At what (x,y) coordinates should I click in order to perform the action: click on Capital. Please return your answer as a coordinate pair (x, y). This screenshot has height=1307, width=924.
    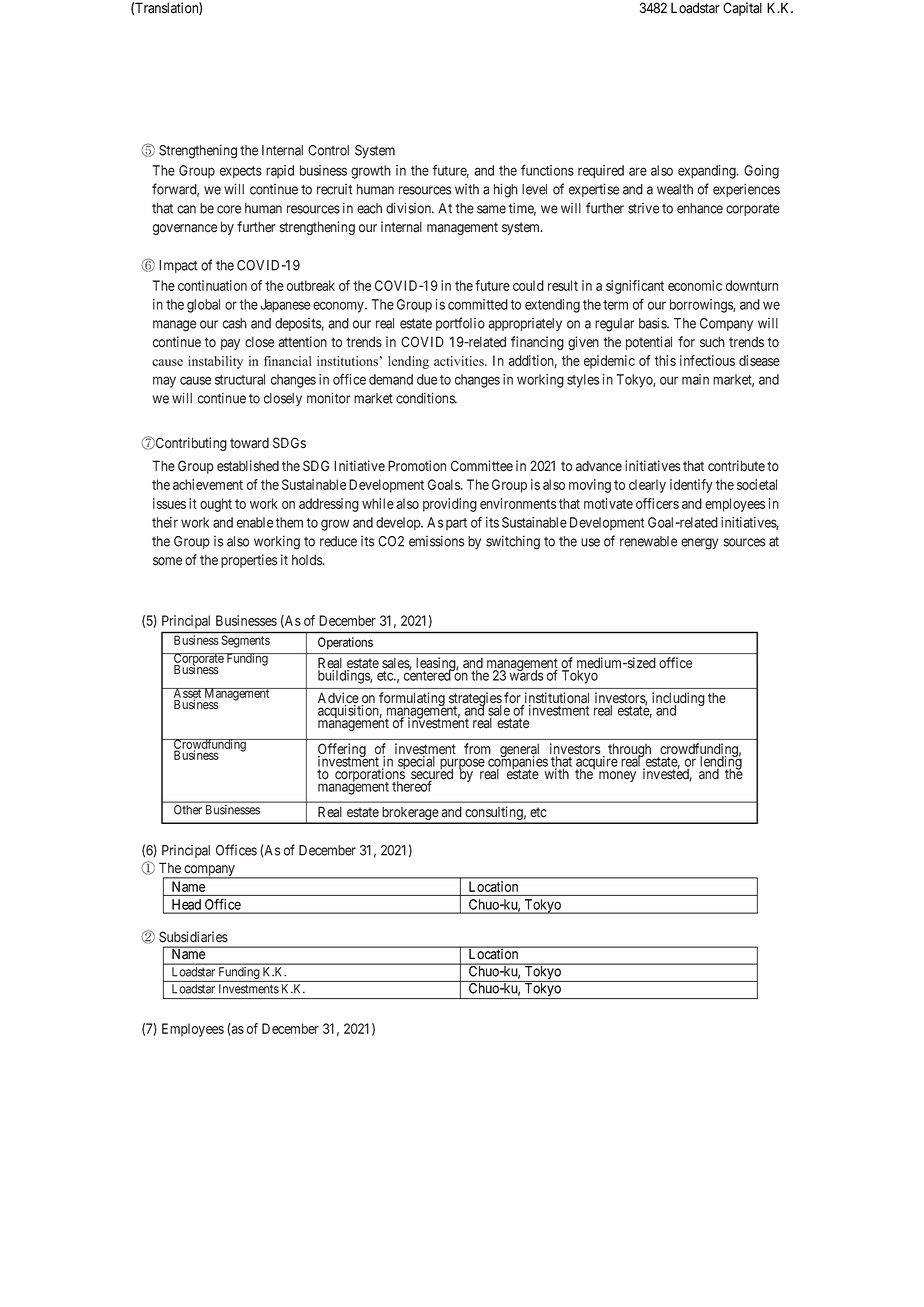
    Looking at the image, I should click on (742, 9).
